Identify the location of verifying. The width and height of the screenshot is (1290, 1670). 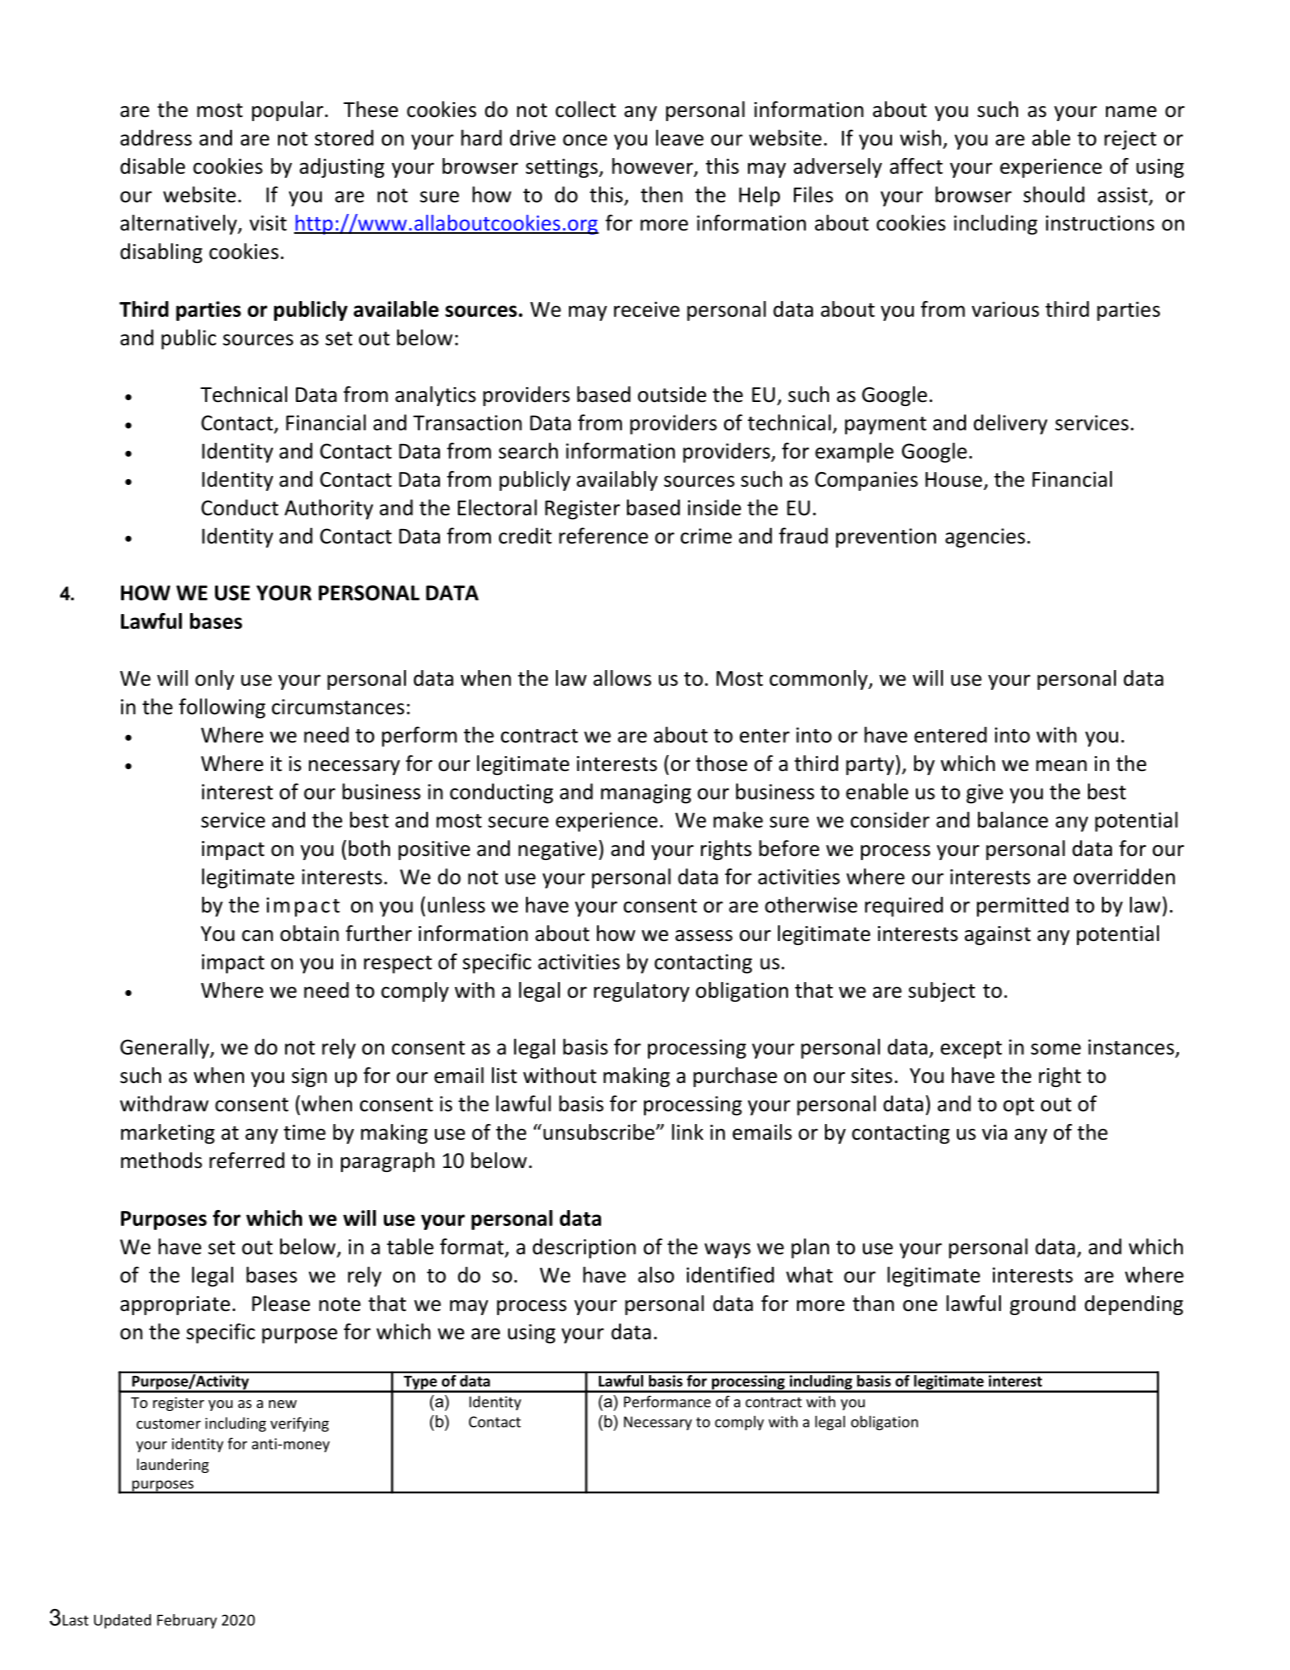
(299, 1424).
